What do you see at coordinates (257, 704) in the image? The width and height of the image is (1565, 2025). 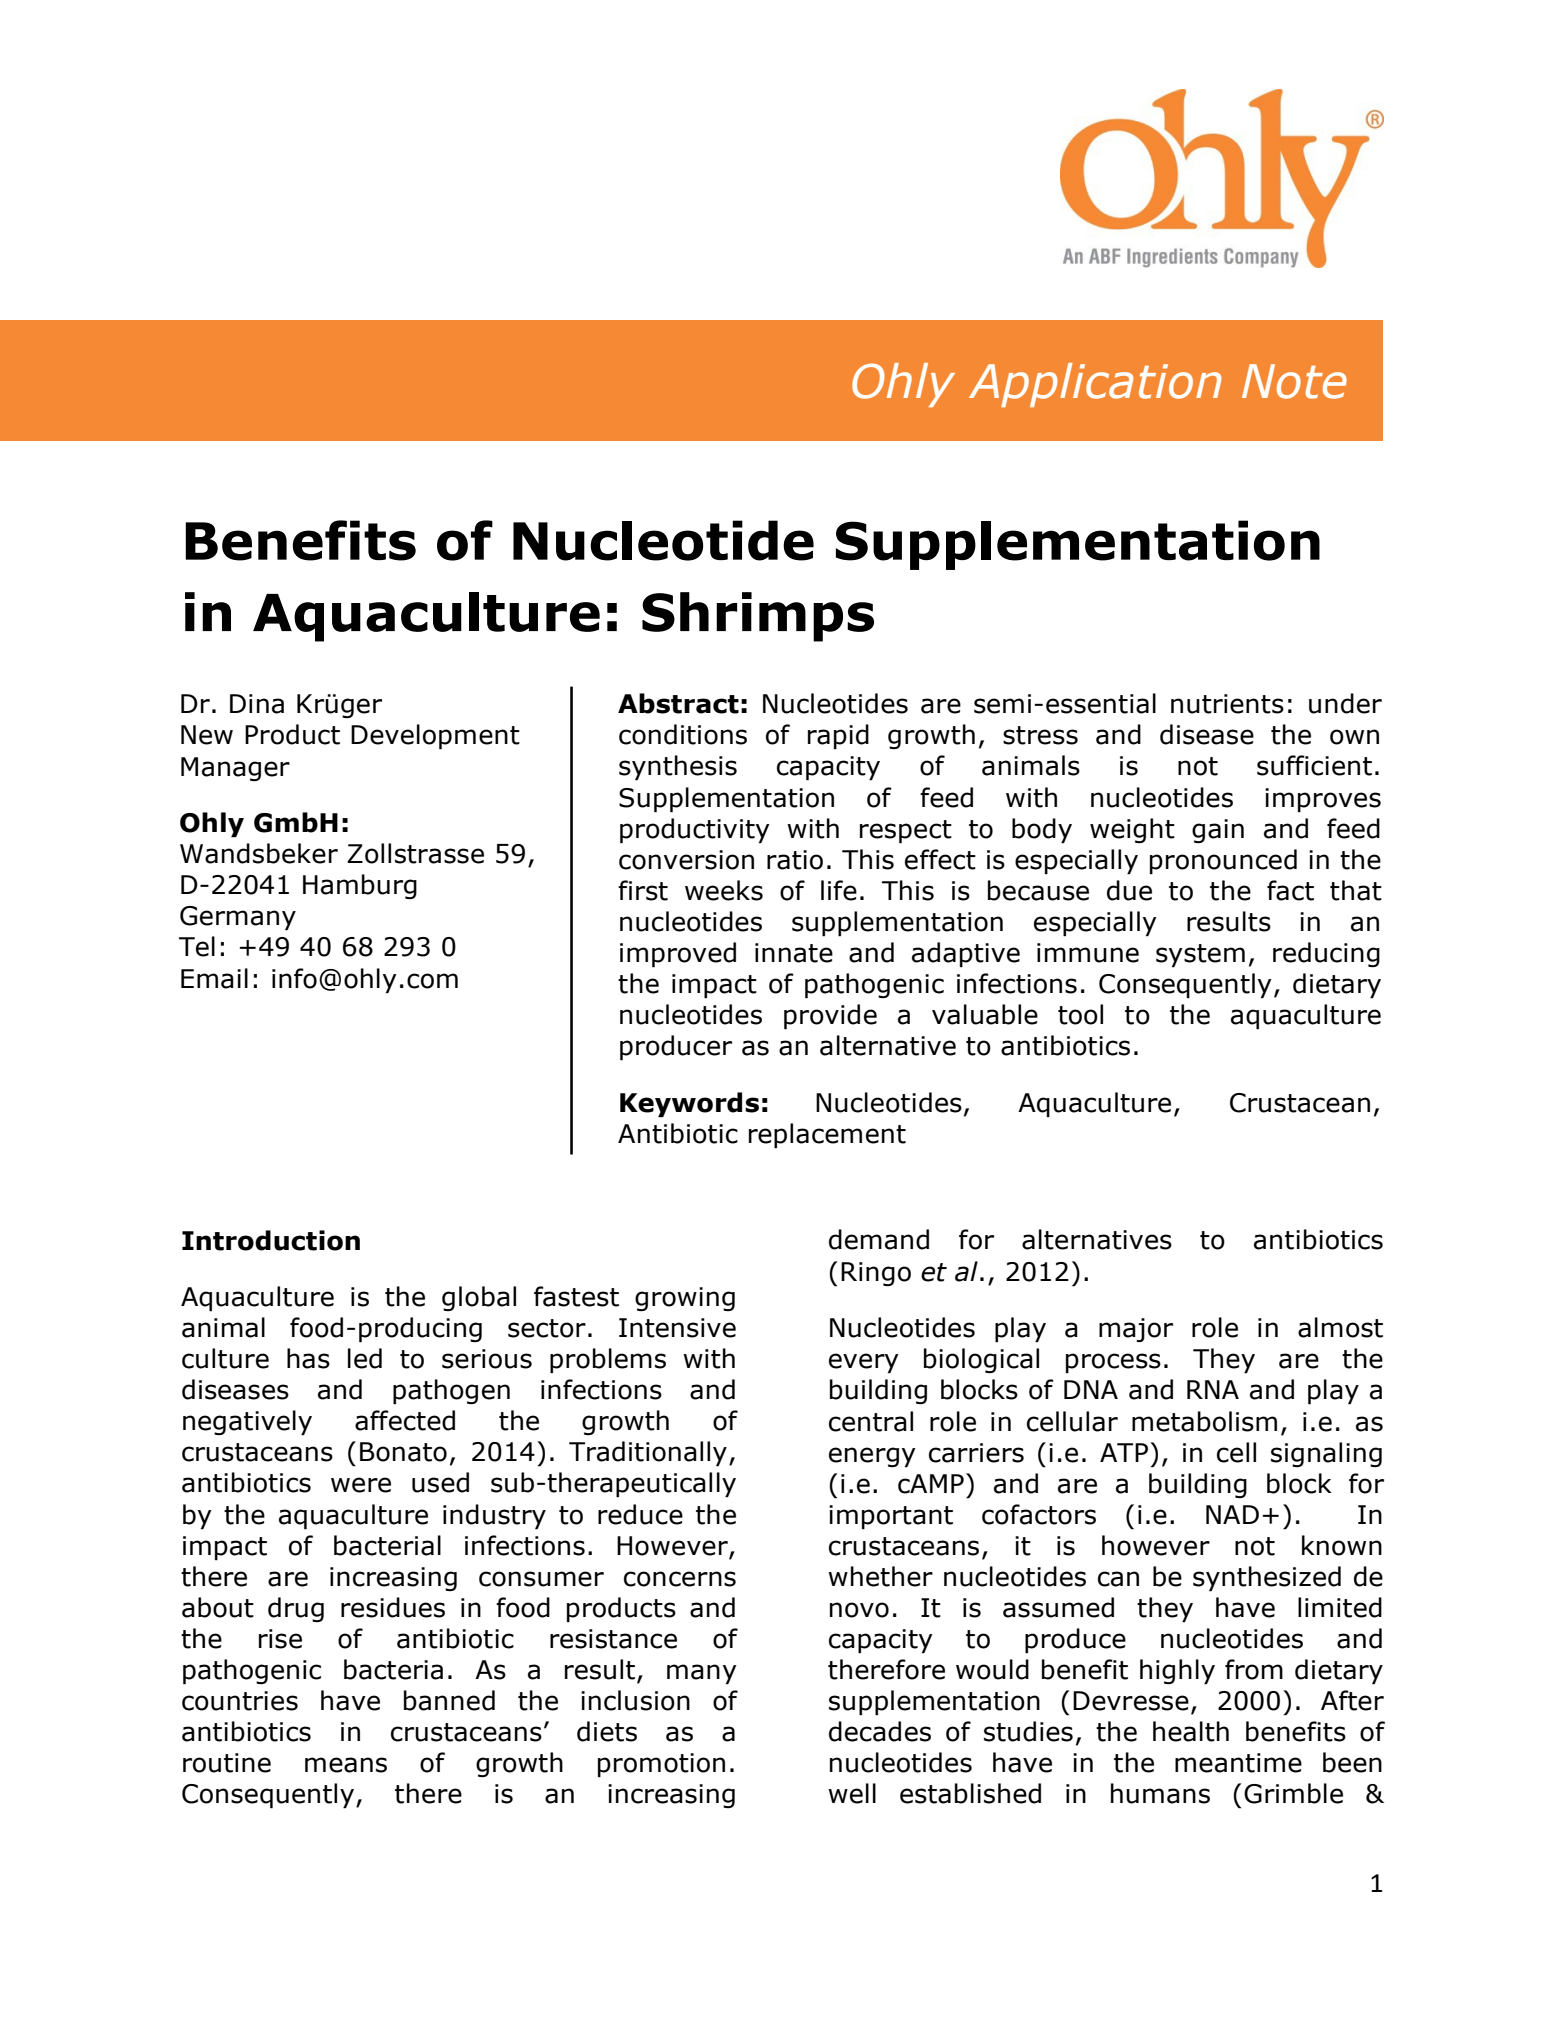 I see `Dina` at bounding box center [257, 704].
